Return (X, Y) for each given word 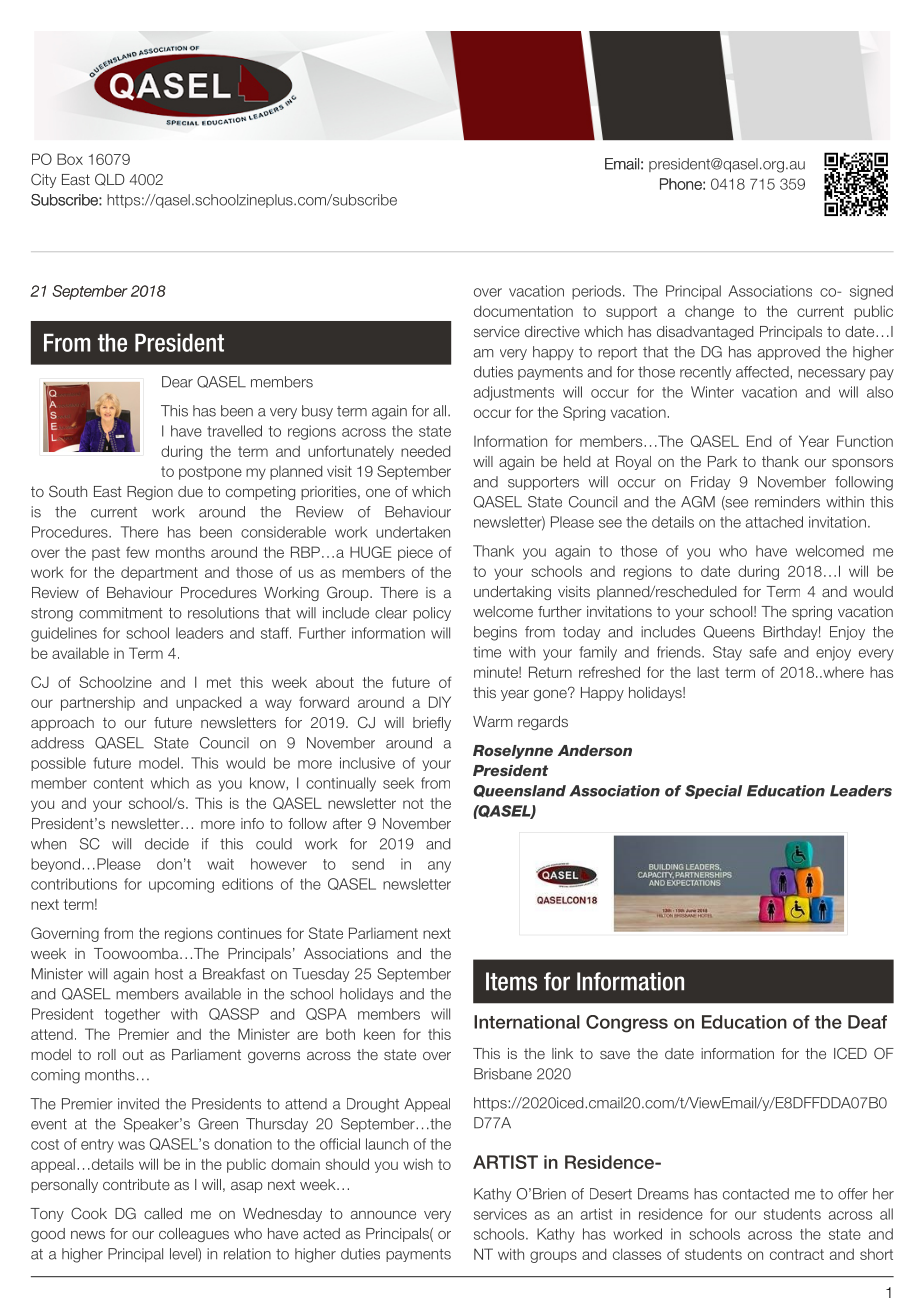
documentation (523, 311)
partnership (98, 703)
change (709, 313)
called (163, 1213)
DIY (440, 702)
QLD (110, 179)
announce (383, 1215)
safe (763, 652)
